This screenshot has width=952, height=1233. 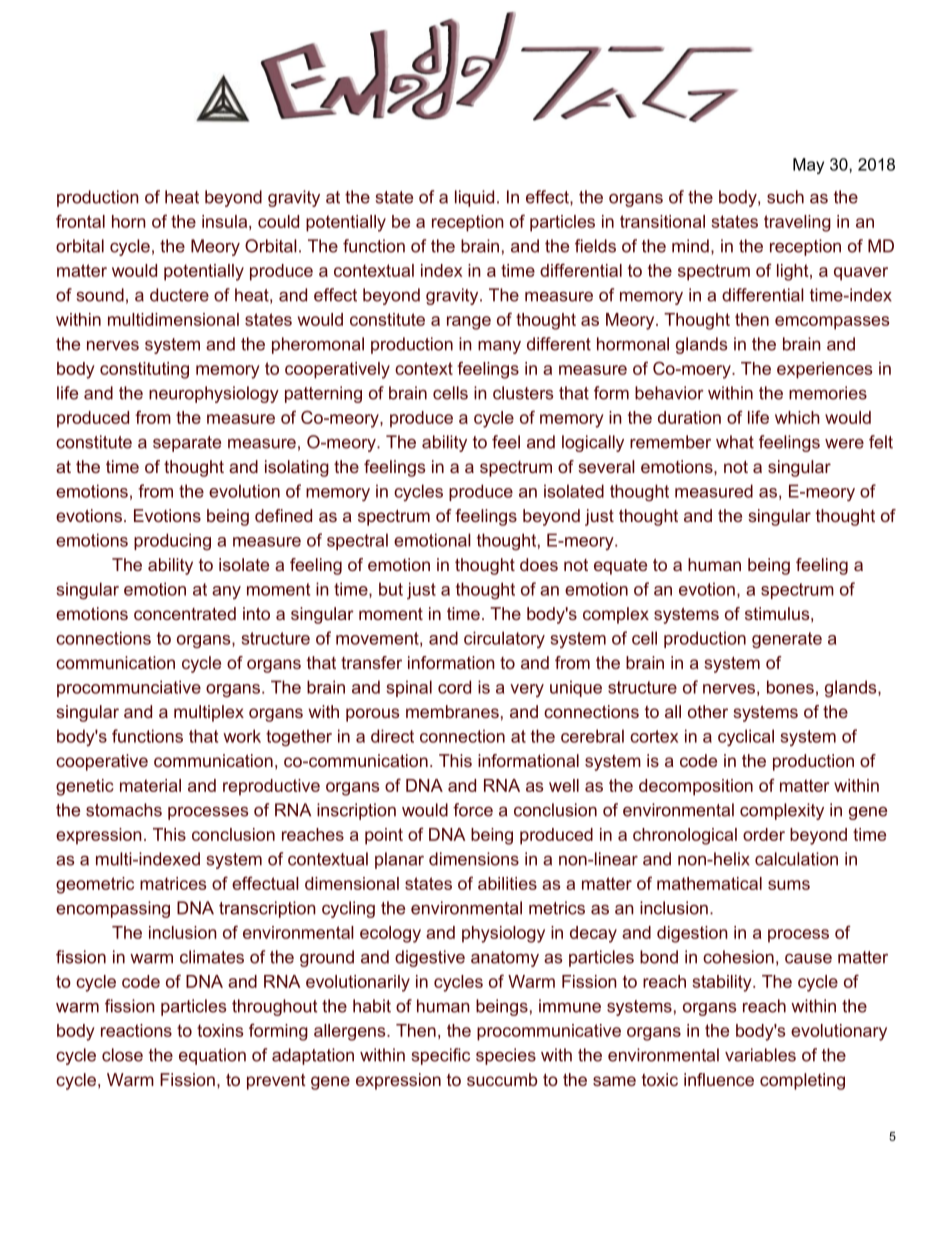 What do you see at coordinates (760, 1055) in the screenshot?
I see `variables` at bounding box center [760, 1055].
